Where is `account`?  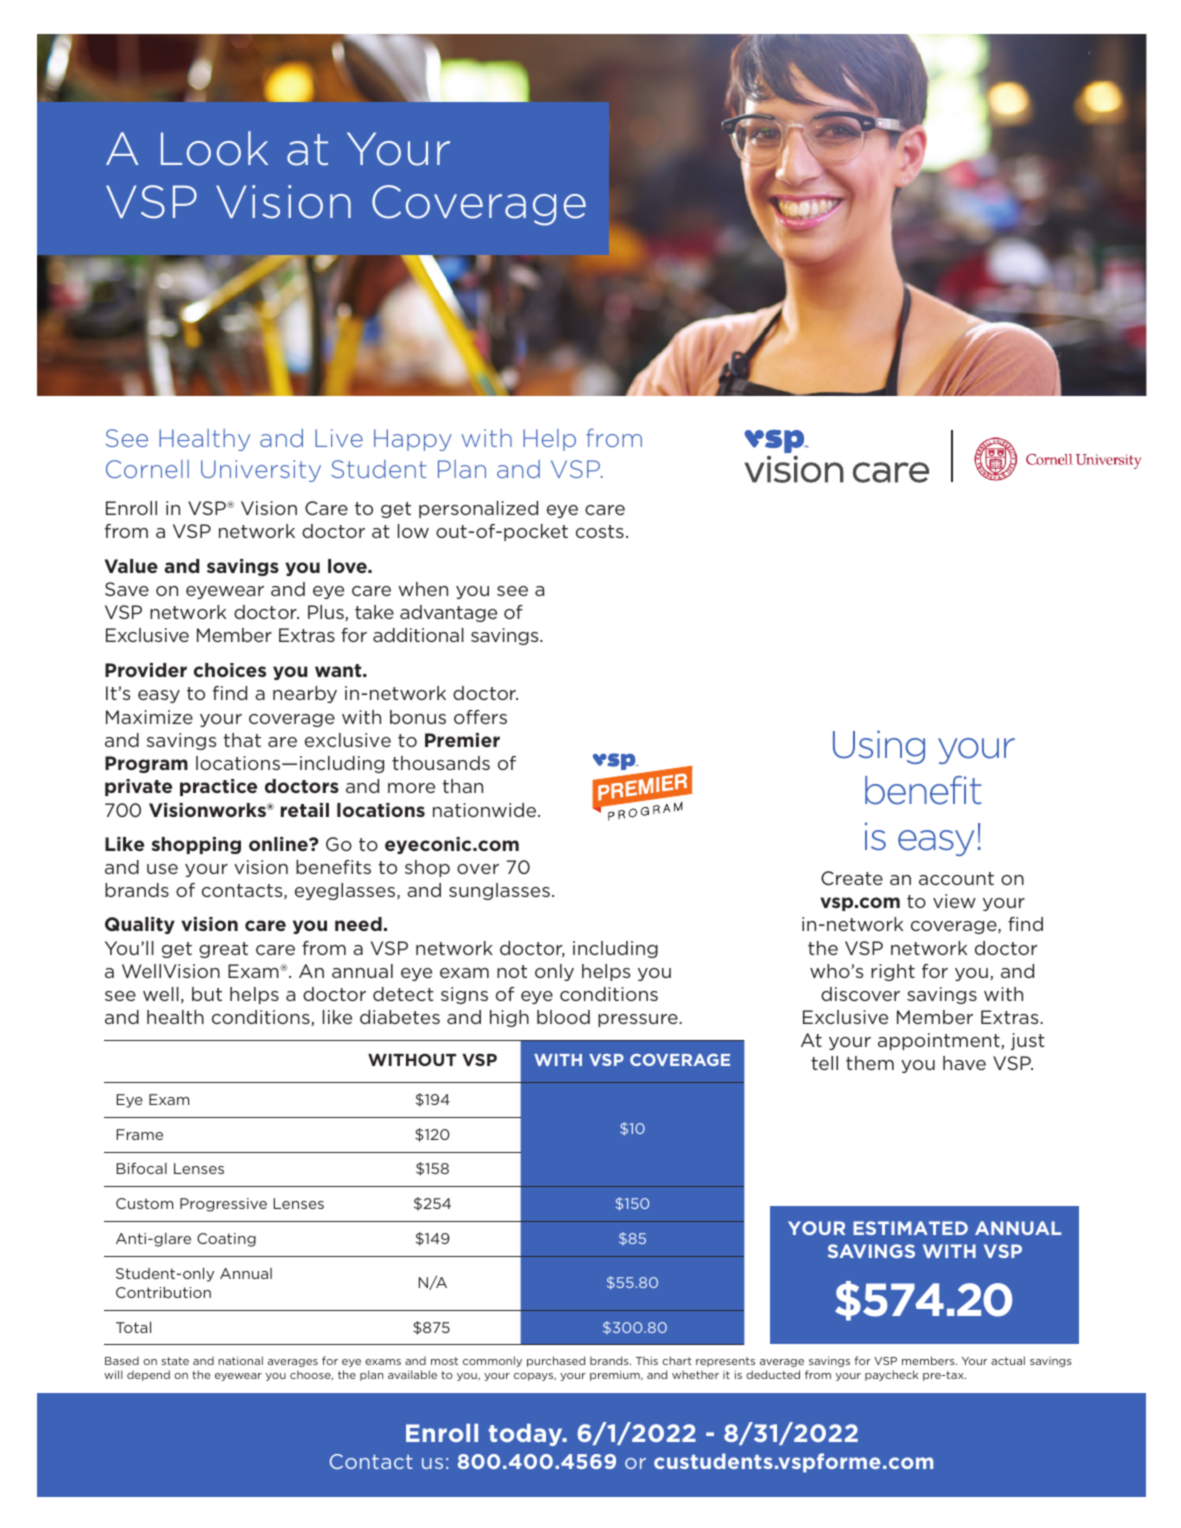 account is located at coordinates (956, 878).
